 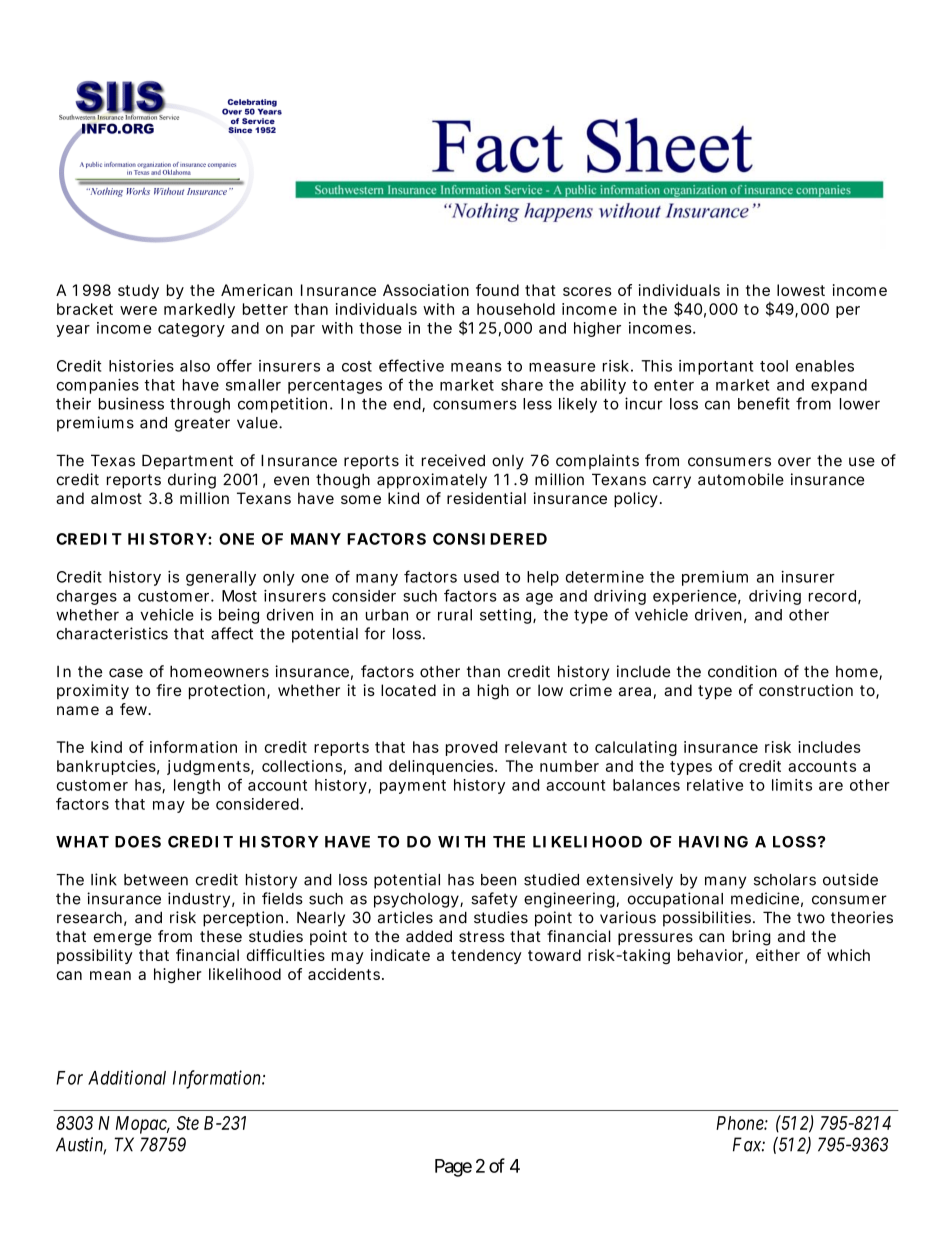 I want to click on either, so click(x=778, y=955).
